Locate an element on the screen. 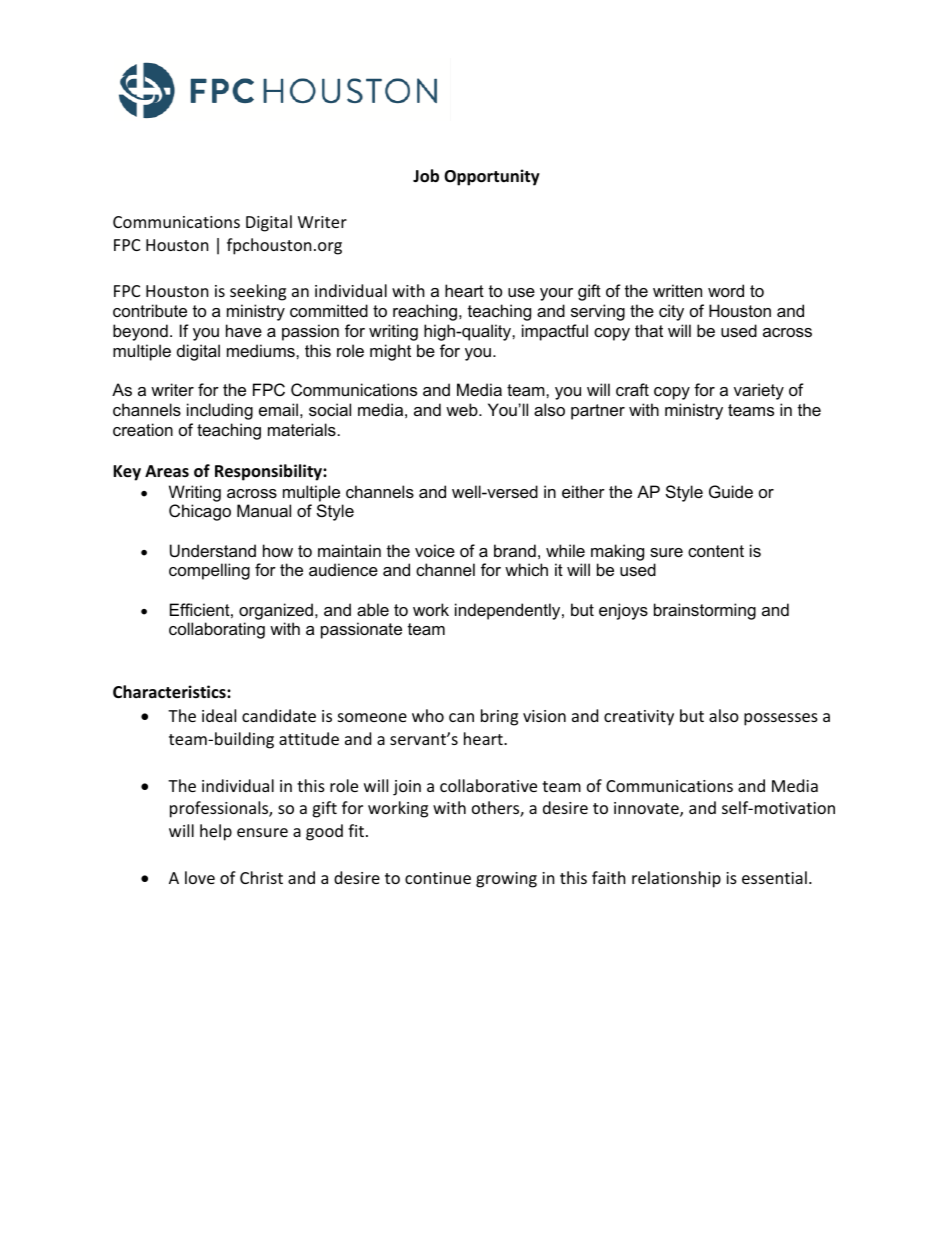  able is located at coordinates (373, 609).
